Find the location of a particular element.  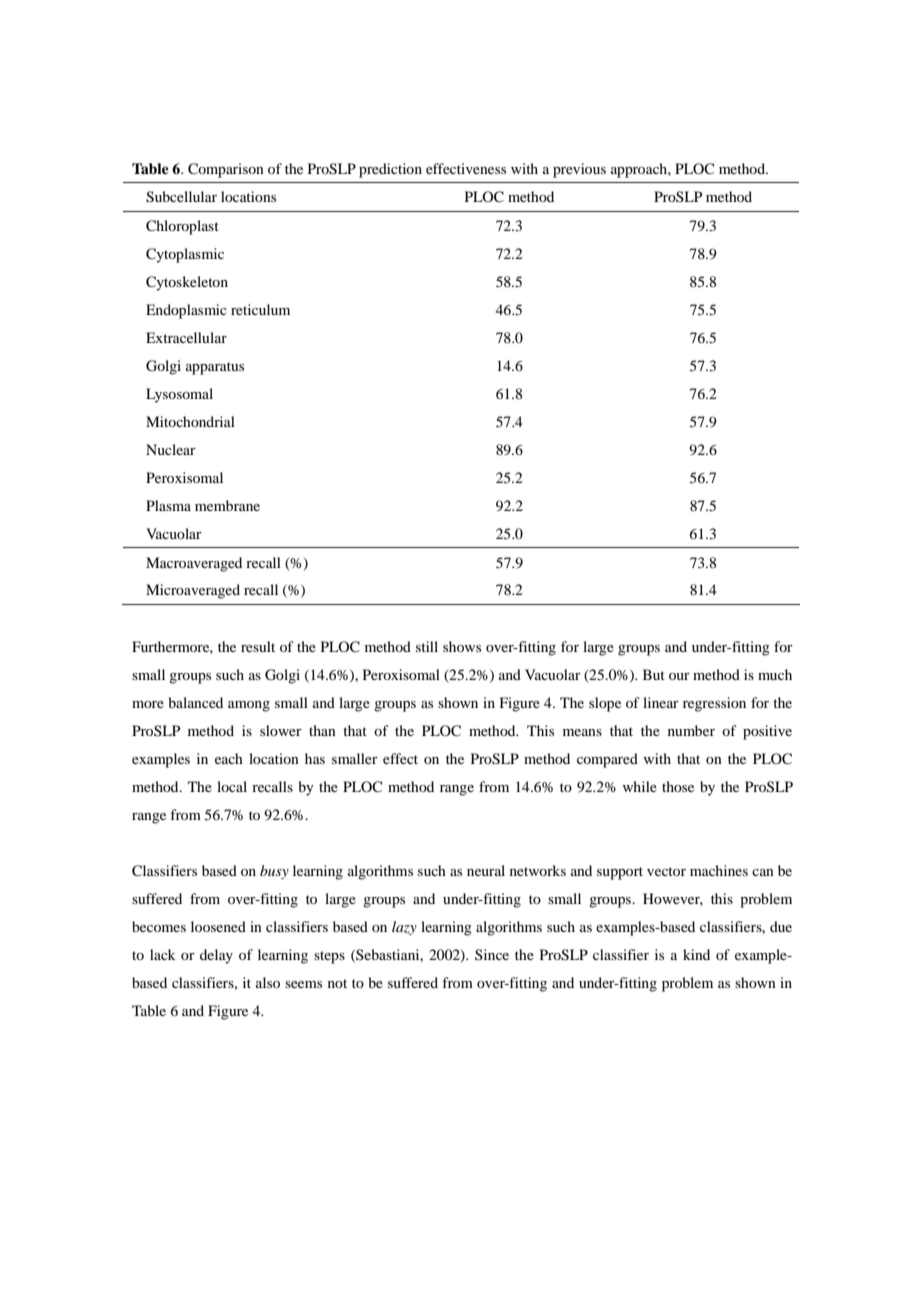

our is located at coordinates (679, 676).
